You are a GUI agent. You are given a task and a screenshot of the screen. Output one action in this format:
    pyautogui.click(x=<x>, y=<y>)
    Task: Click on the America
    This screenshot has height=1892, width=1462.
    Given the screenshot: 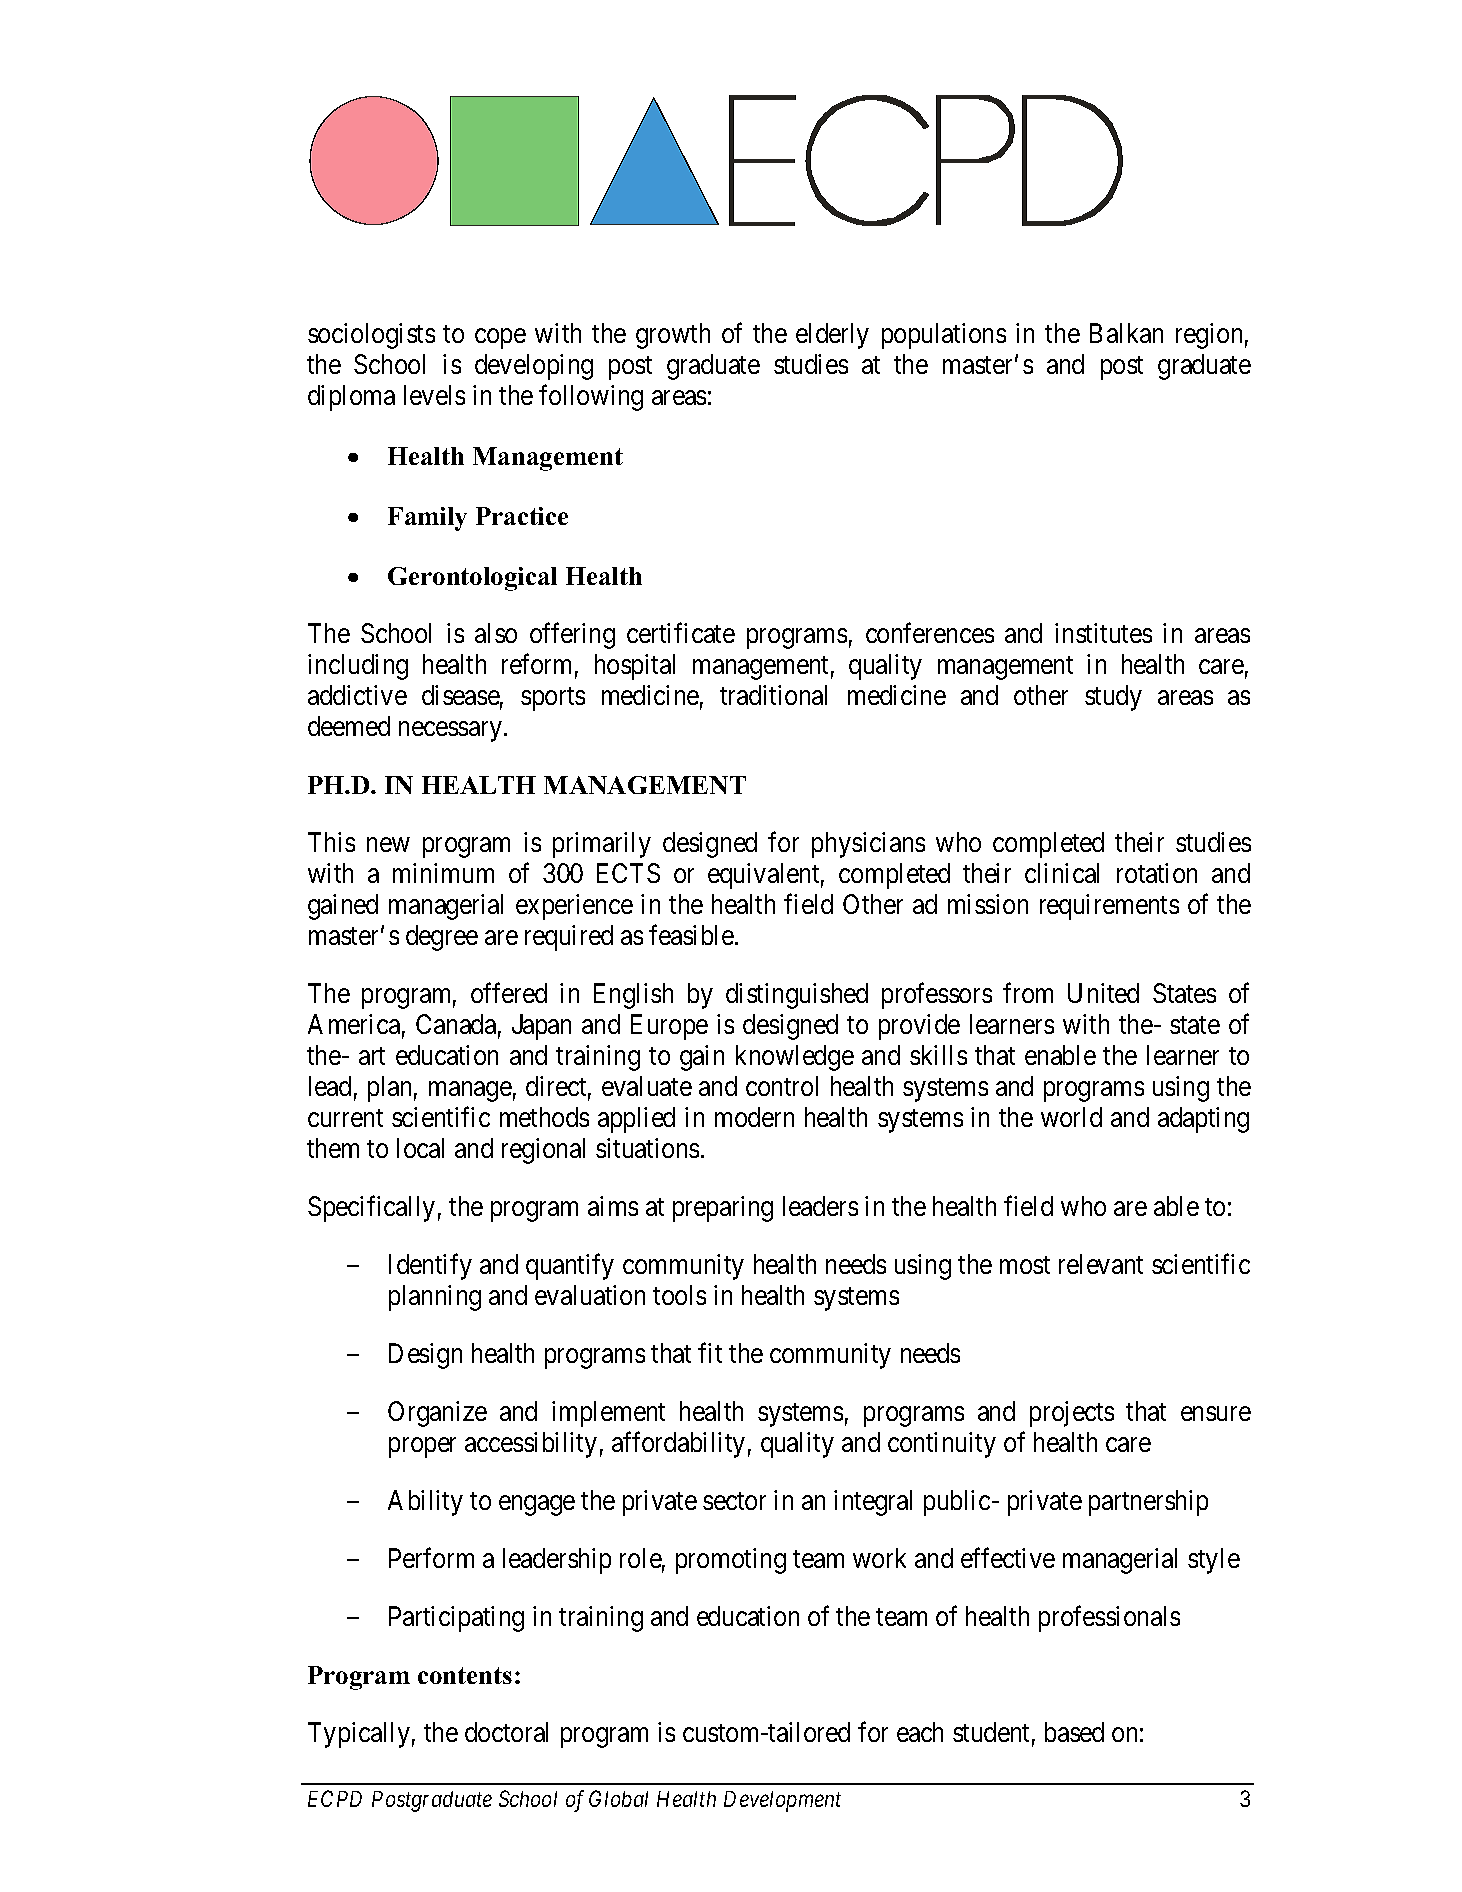 What is the action you would take?
    pyautogui.click(x=354, y=1024)
